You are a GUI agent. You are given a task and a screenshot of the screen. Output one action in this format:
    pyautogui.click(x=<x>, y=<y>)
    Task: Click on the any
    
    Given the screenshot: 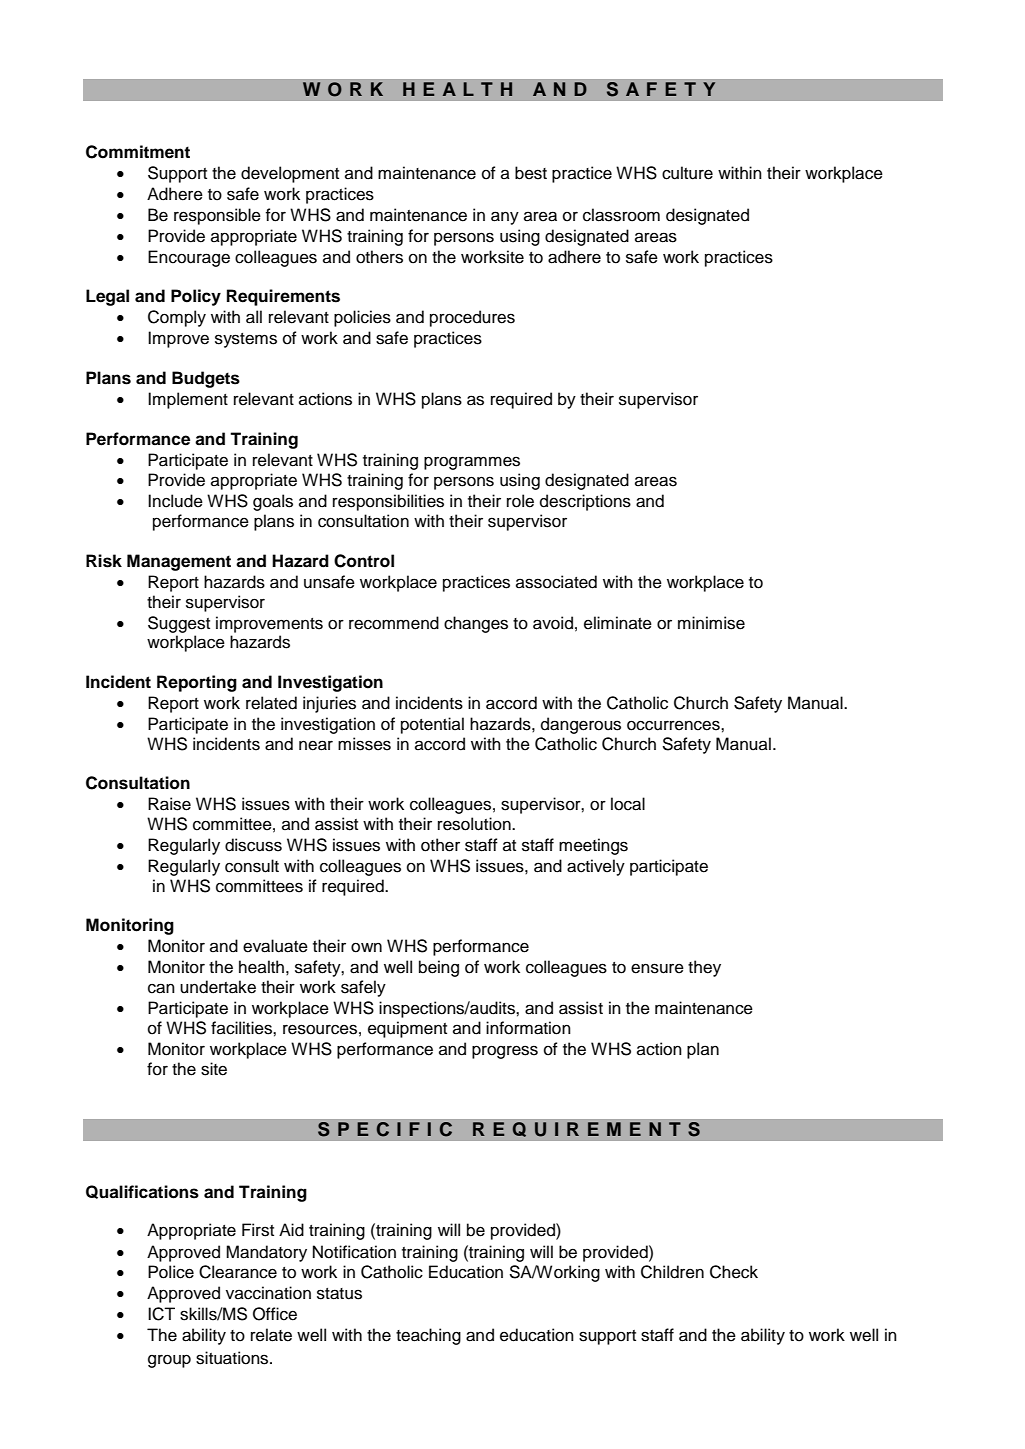 What is the action you would take?
    pyautogui.click(x=505, y=218)
